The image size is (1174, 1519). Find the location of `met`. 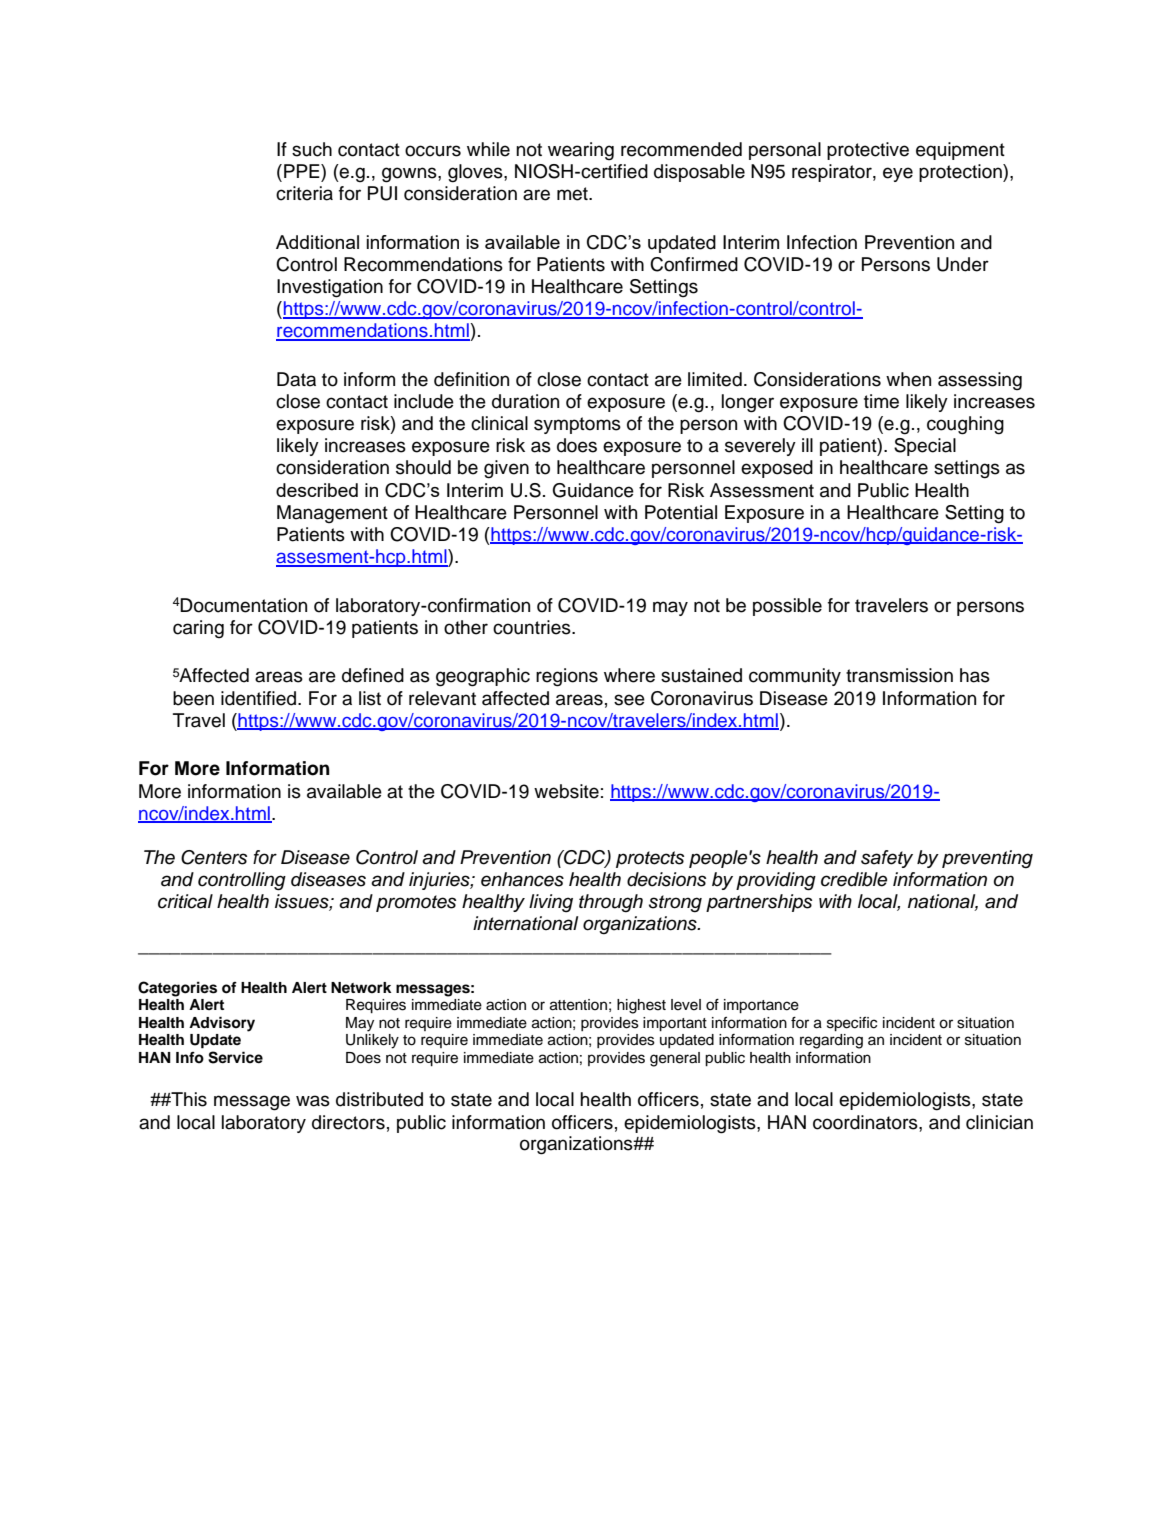

met is located at coordinates (573, 194).
